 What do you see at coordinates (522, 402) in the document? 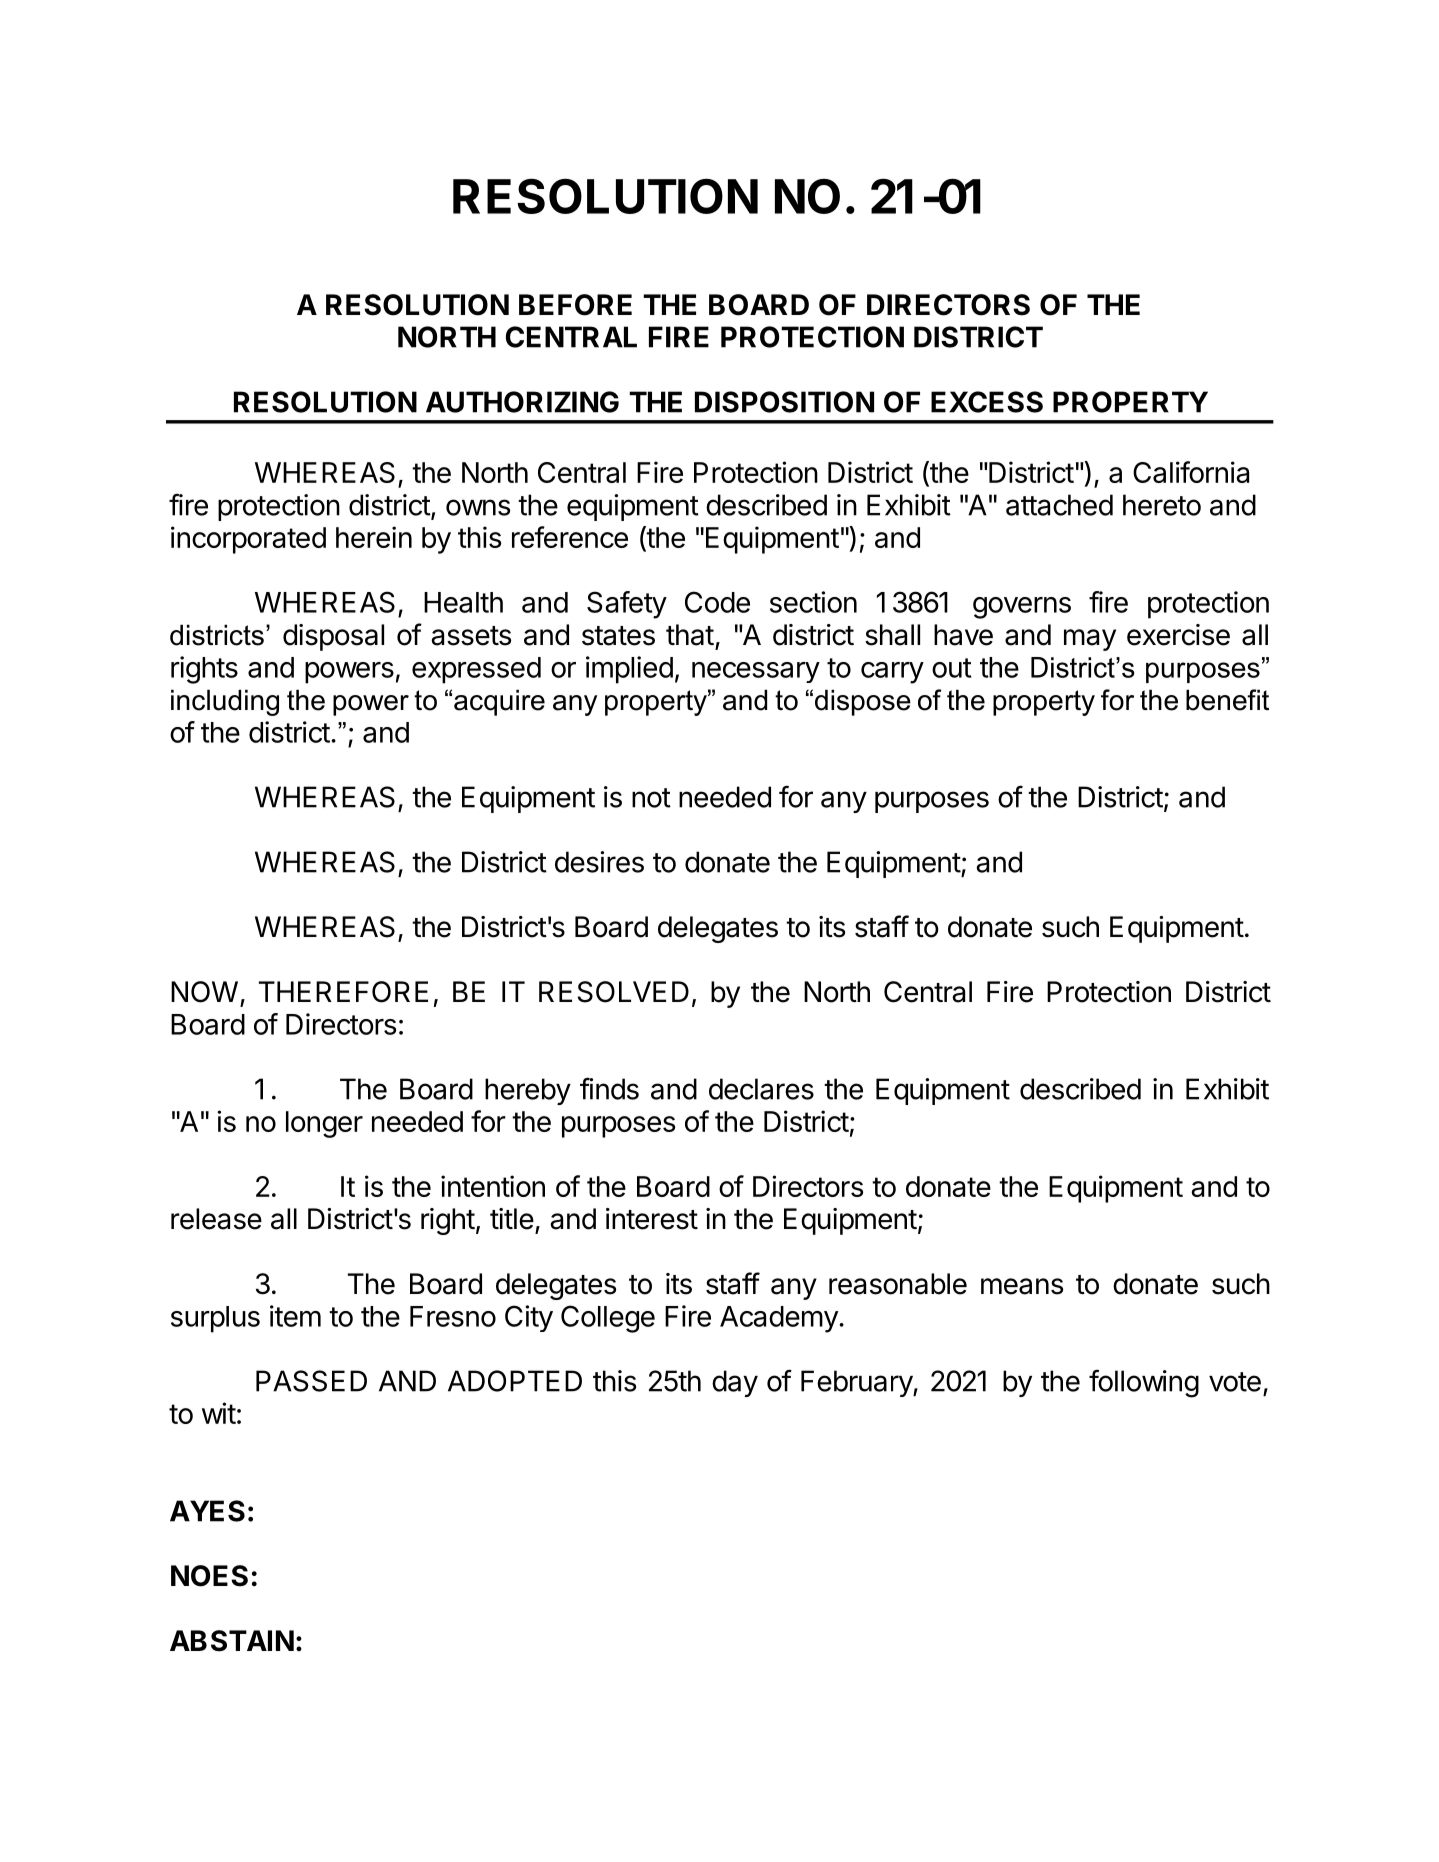
I see `AUTHORIZING` at bounding box center [522, 402].
